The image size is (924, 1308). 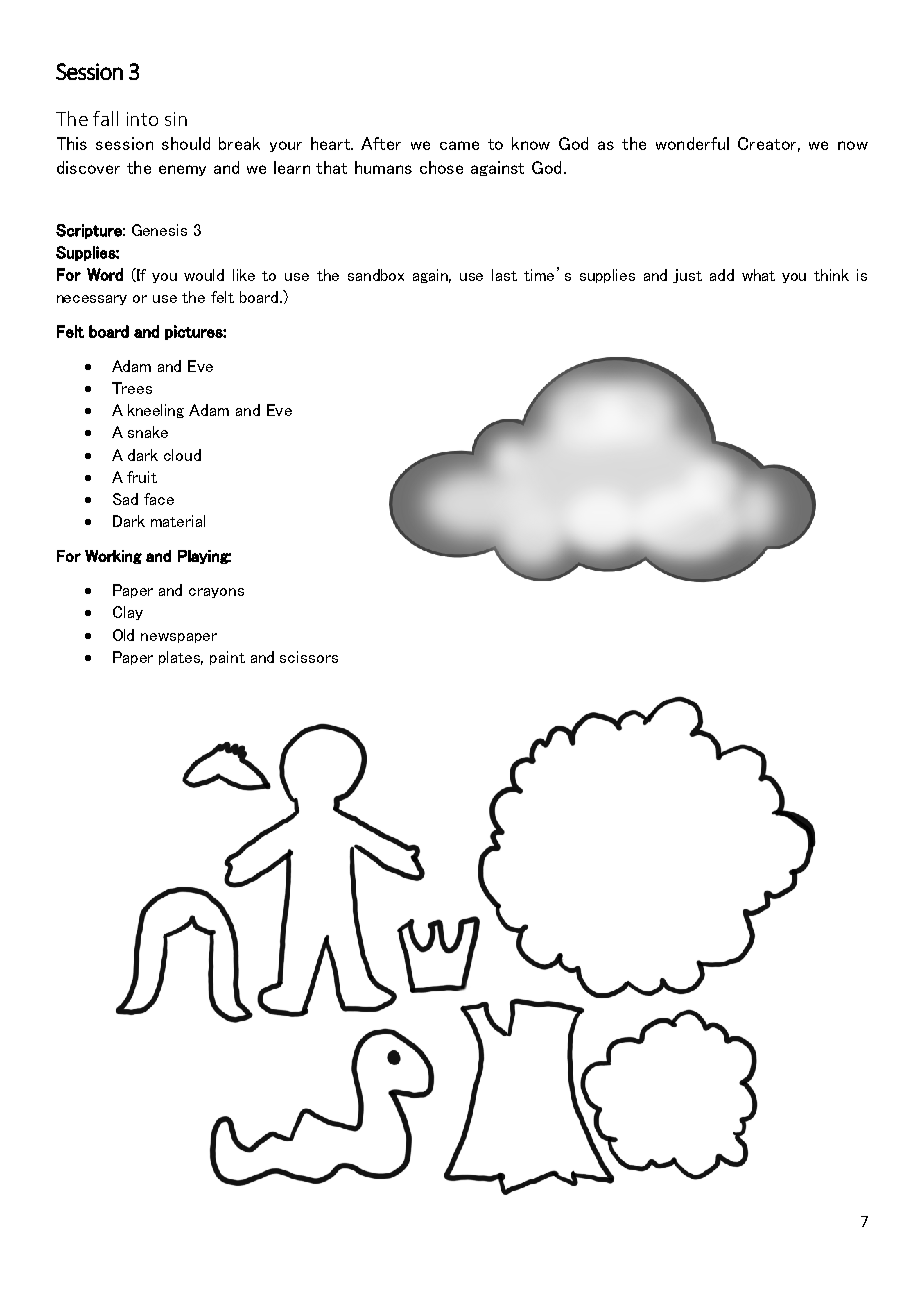 What do you see at coordinates (309, 657) in the screenshot?
I see `scissors` at bounding box center [309, 657].
